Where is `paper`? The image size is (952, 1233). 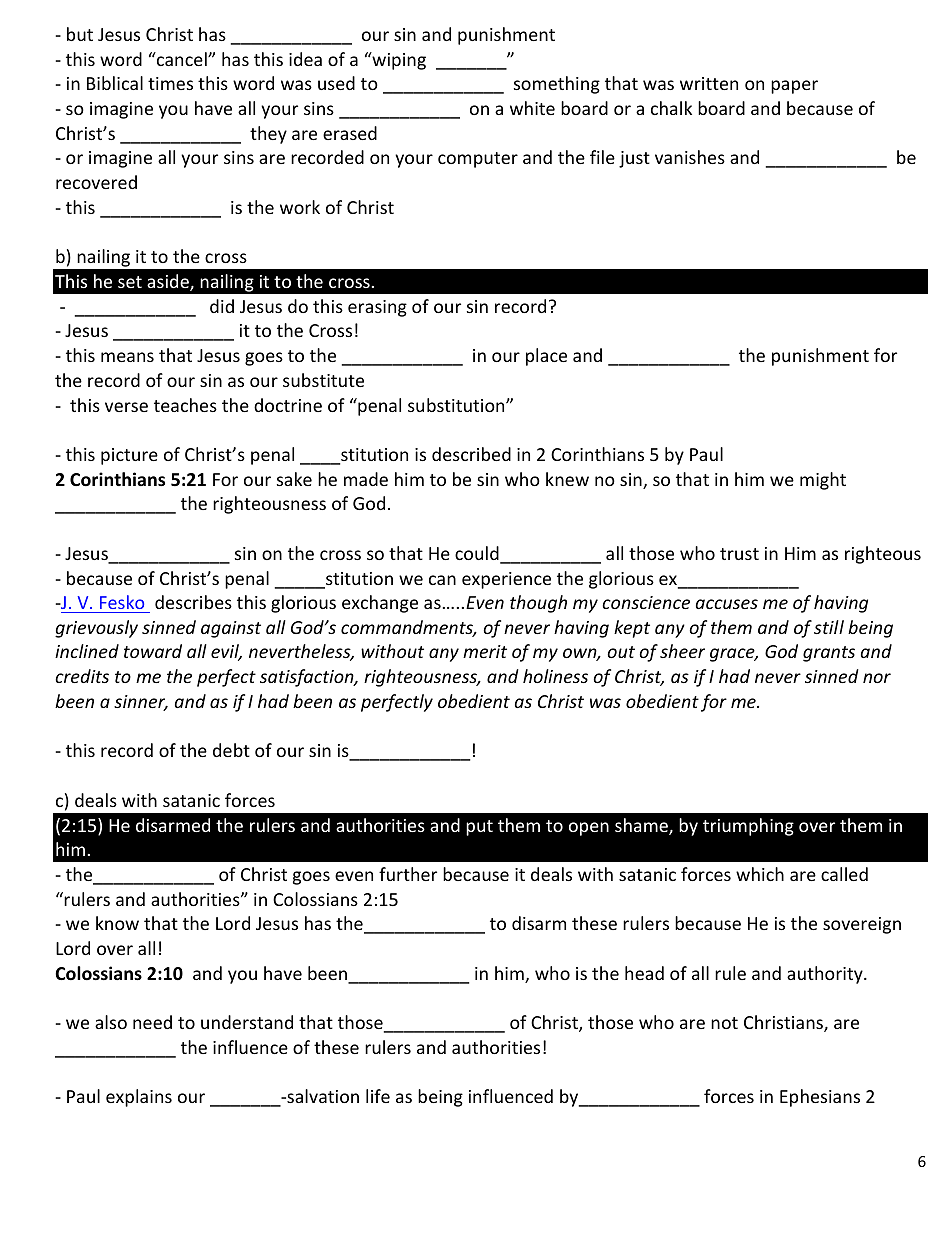
paper is located at coordinates (794, 87).
